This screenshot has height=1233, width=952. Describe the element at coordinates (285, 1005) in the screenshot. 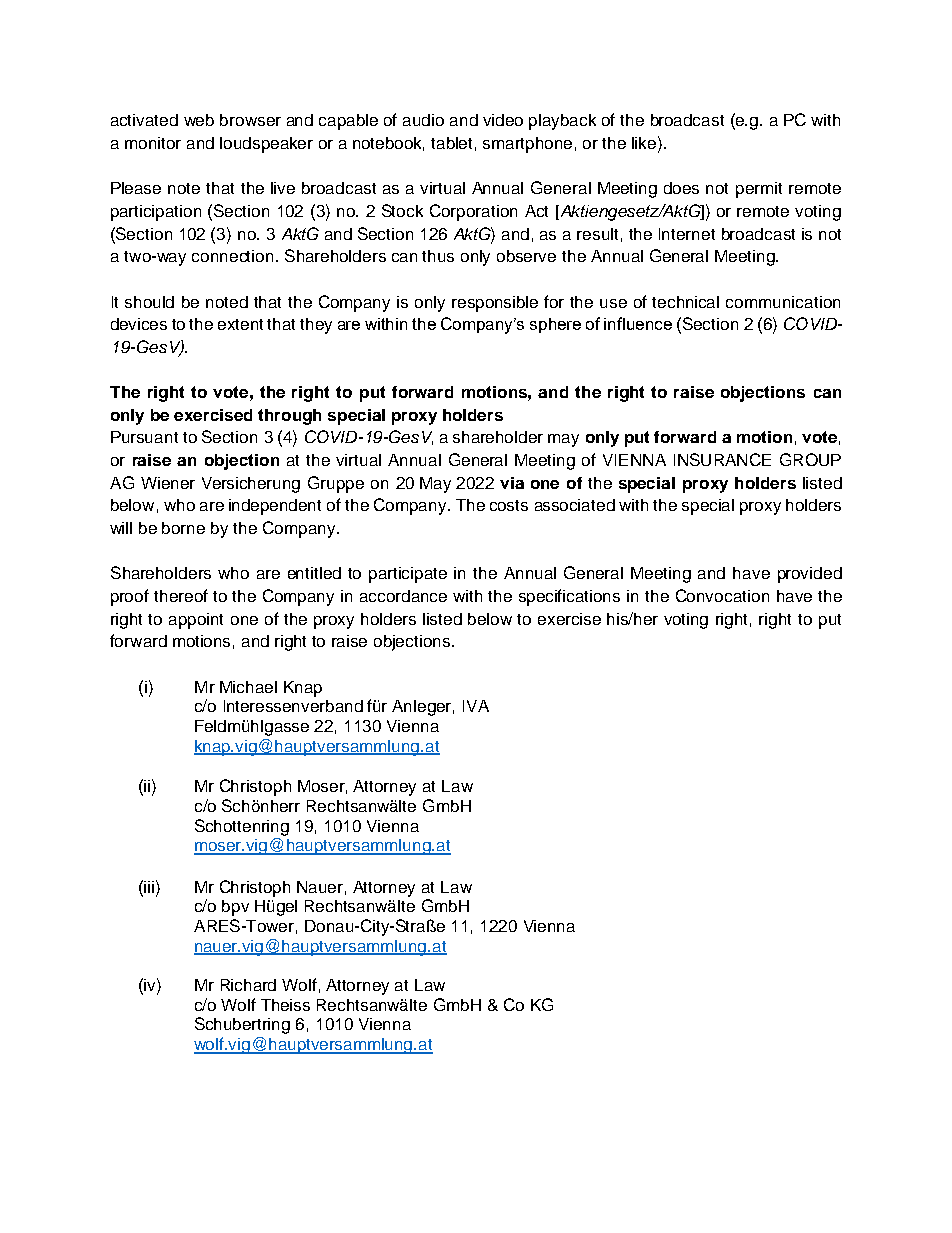

I see `Theiss` at that location.
